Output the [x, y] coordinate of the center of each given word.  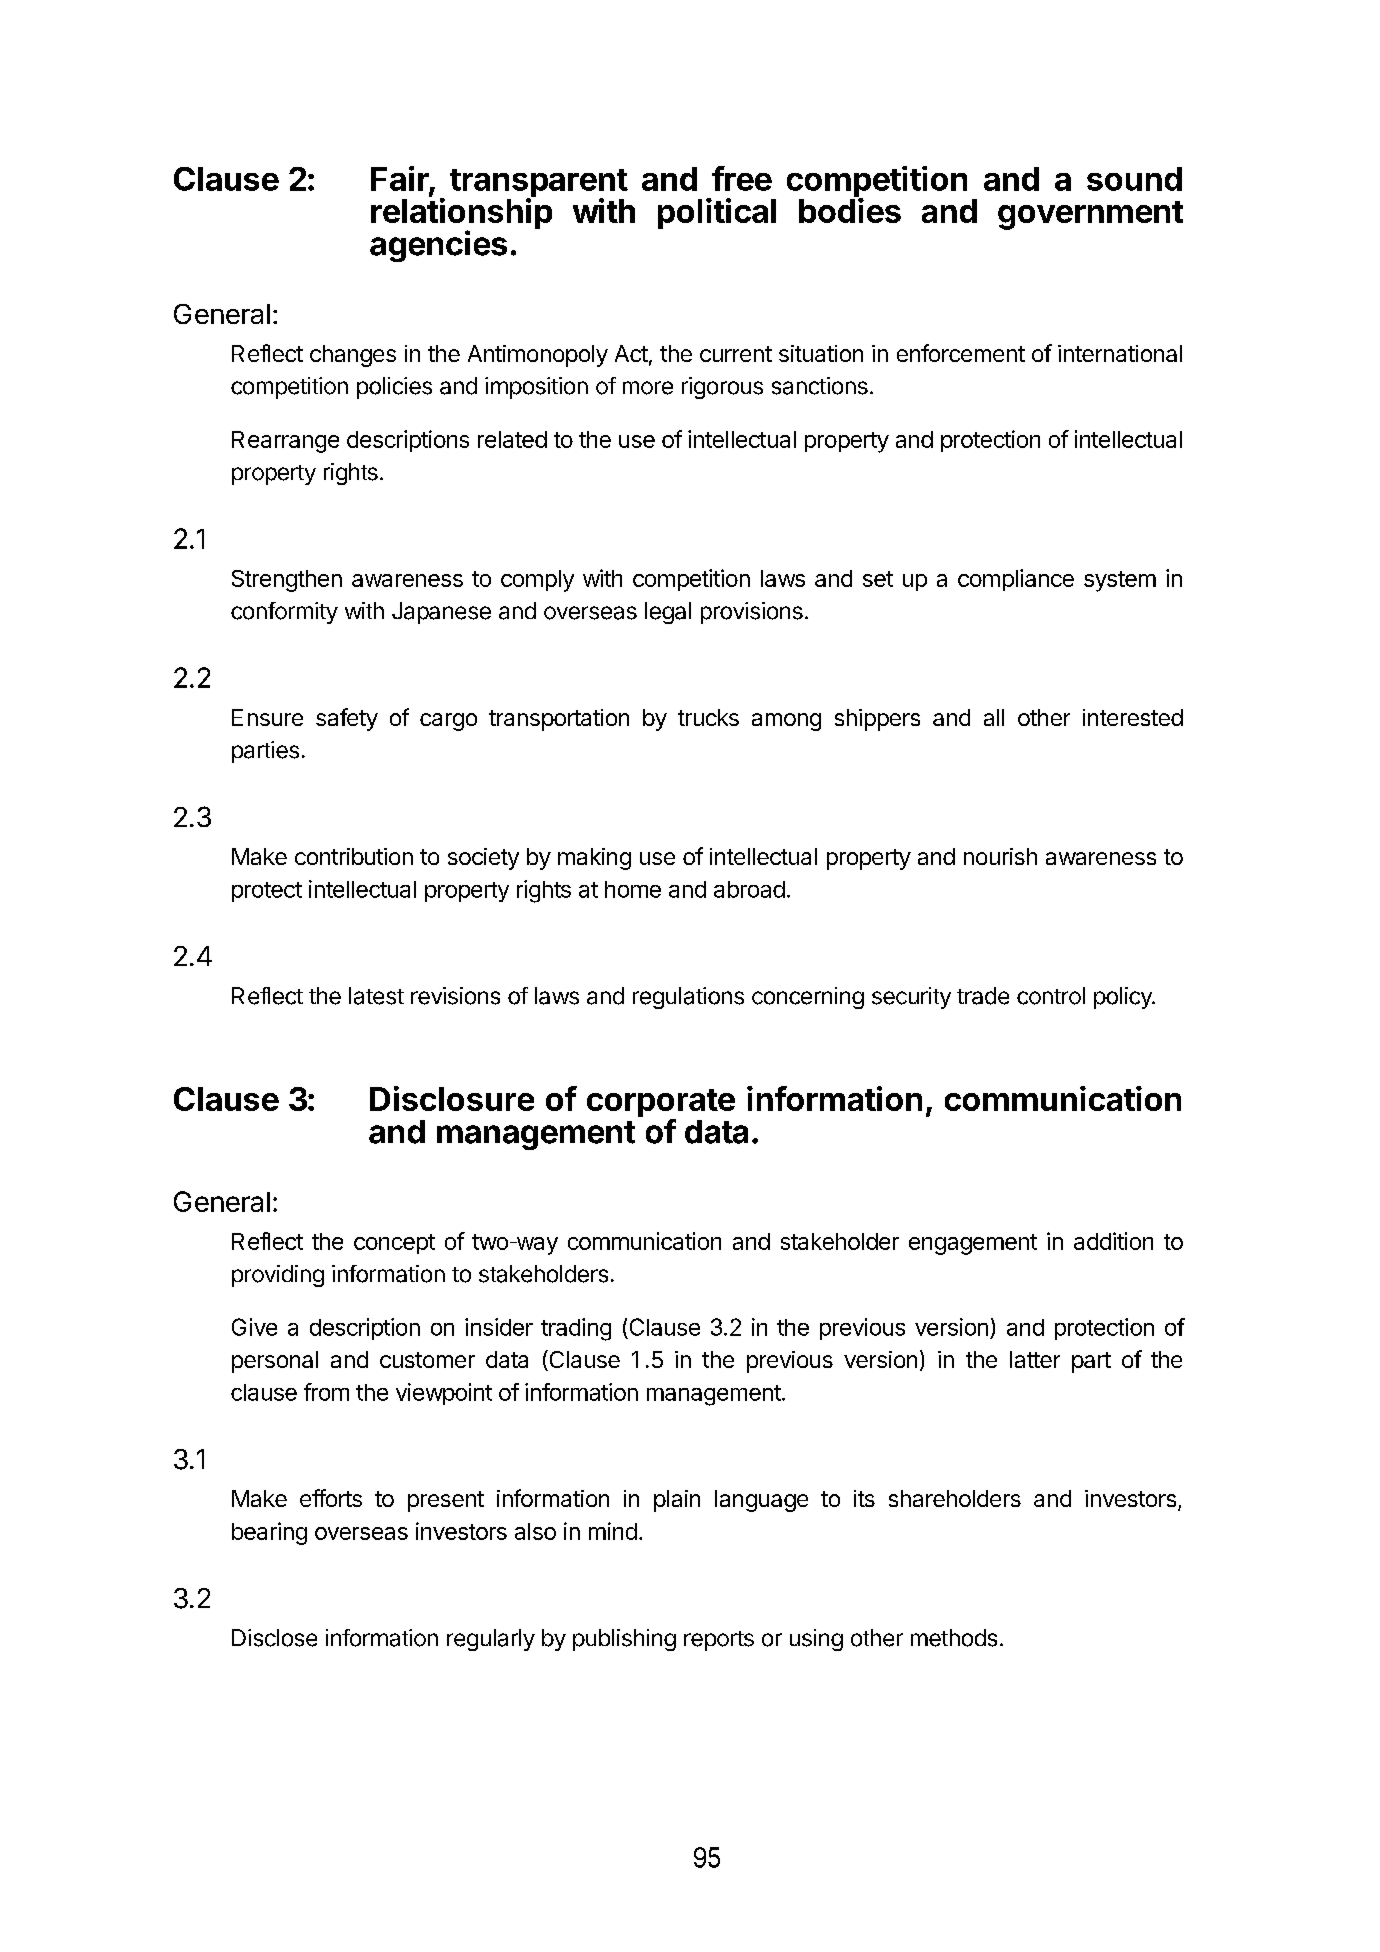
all [994, 717]
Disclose [274, 1638]
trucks [708, 717]
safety [347, 719]
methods [954, 1638]
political [717, 213]
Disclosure [452, 1098]
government [1090, 215]
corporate [661, 1104]
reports [719, 1641]
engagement [973, 1244]
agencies [438, 246]
